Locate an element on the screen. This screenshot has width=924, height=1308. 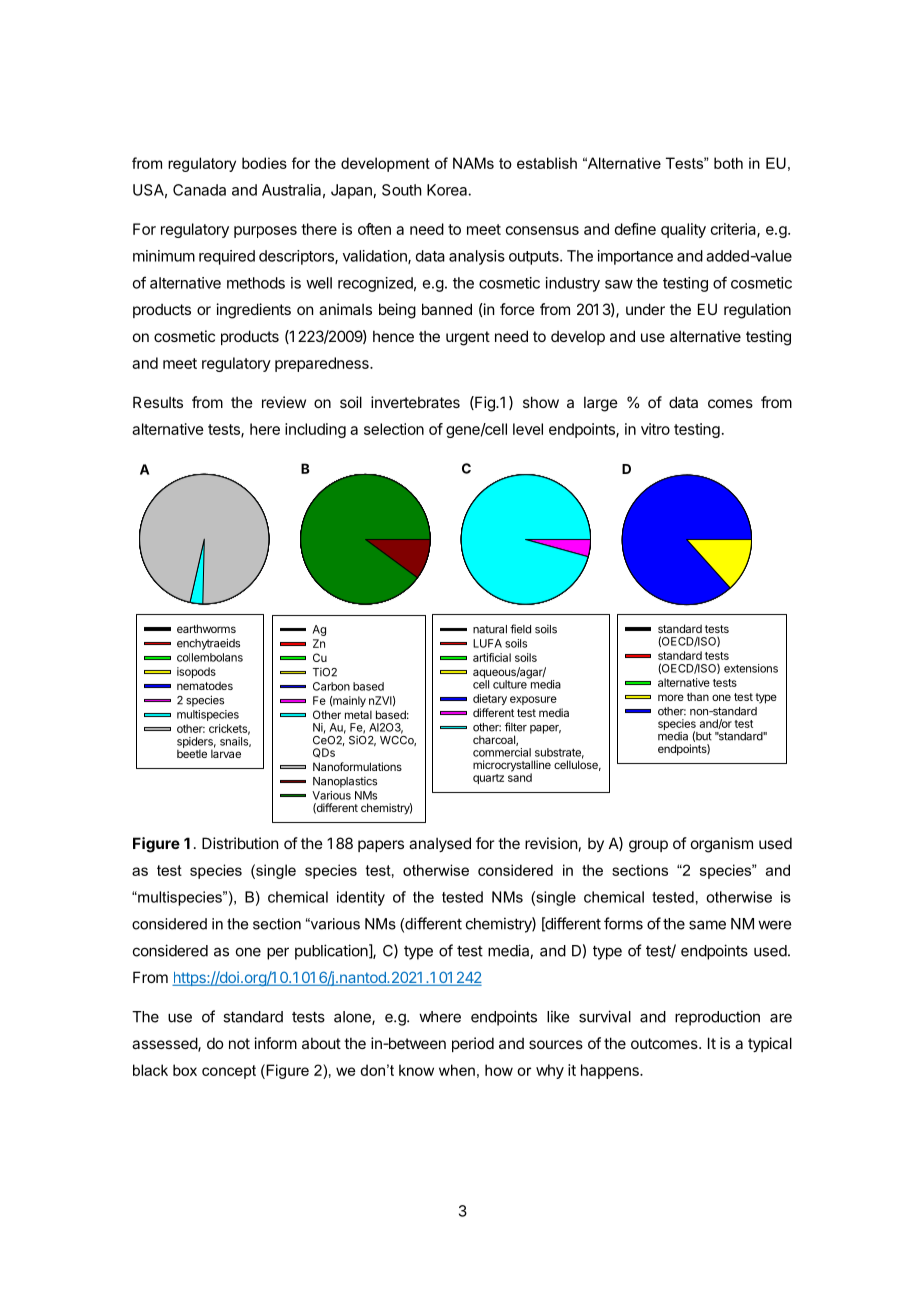
both is located at coordinates (728, 163).
